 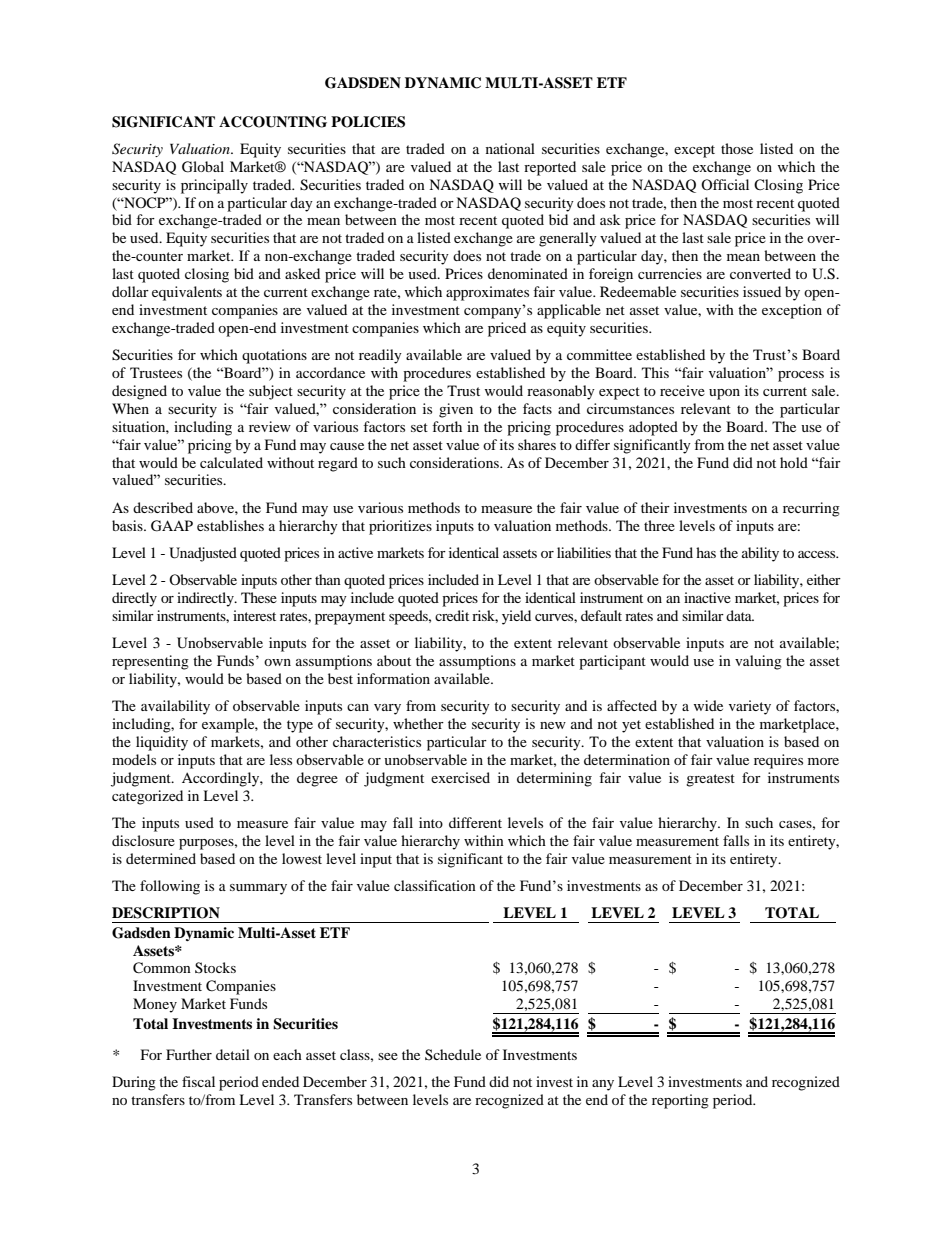 I want to click on those, so click(x=737, y=148).
